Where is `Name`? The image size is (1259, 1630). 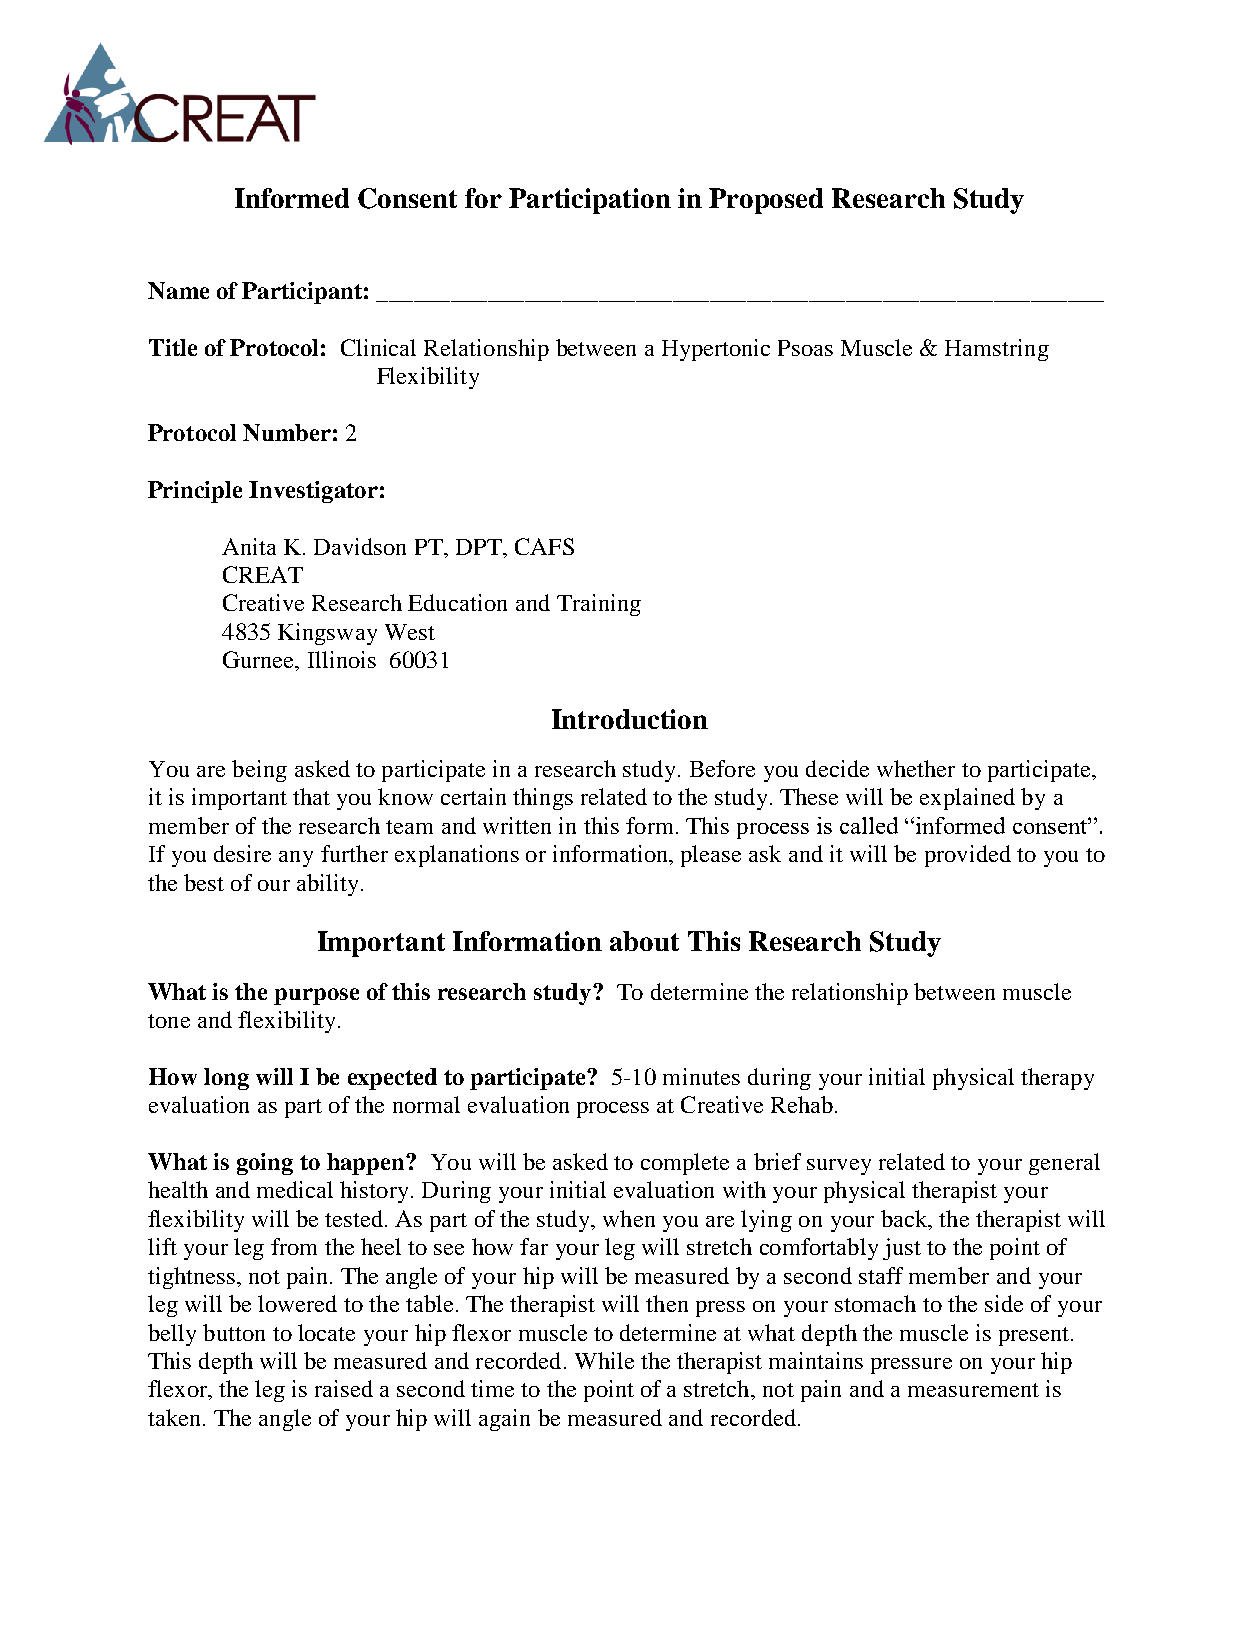
Name is located at coordinates (178, 290).
